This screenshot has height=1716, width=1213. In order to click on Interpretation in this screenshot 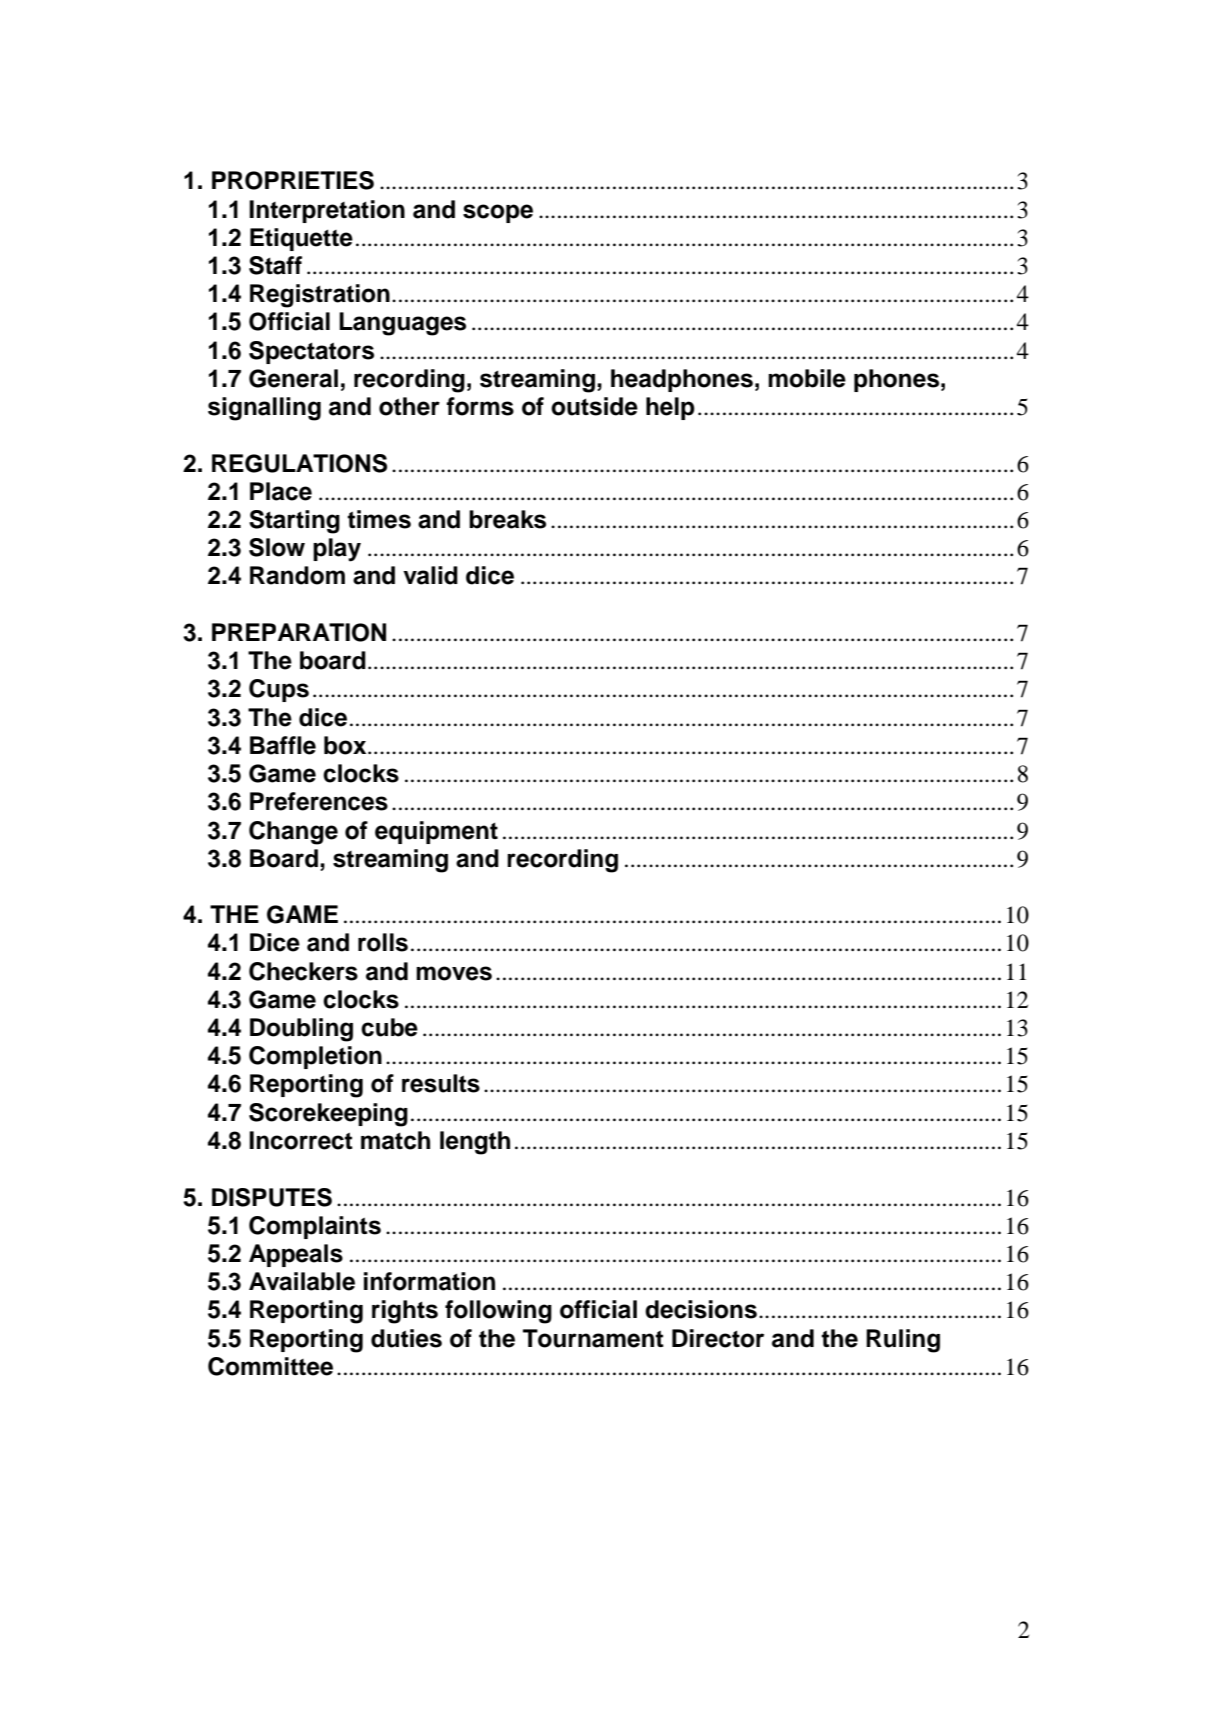, I will do `click(327, 211)`.
